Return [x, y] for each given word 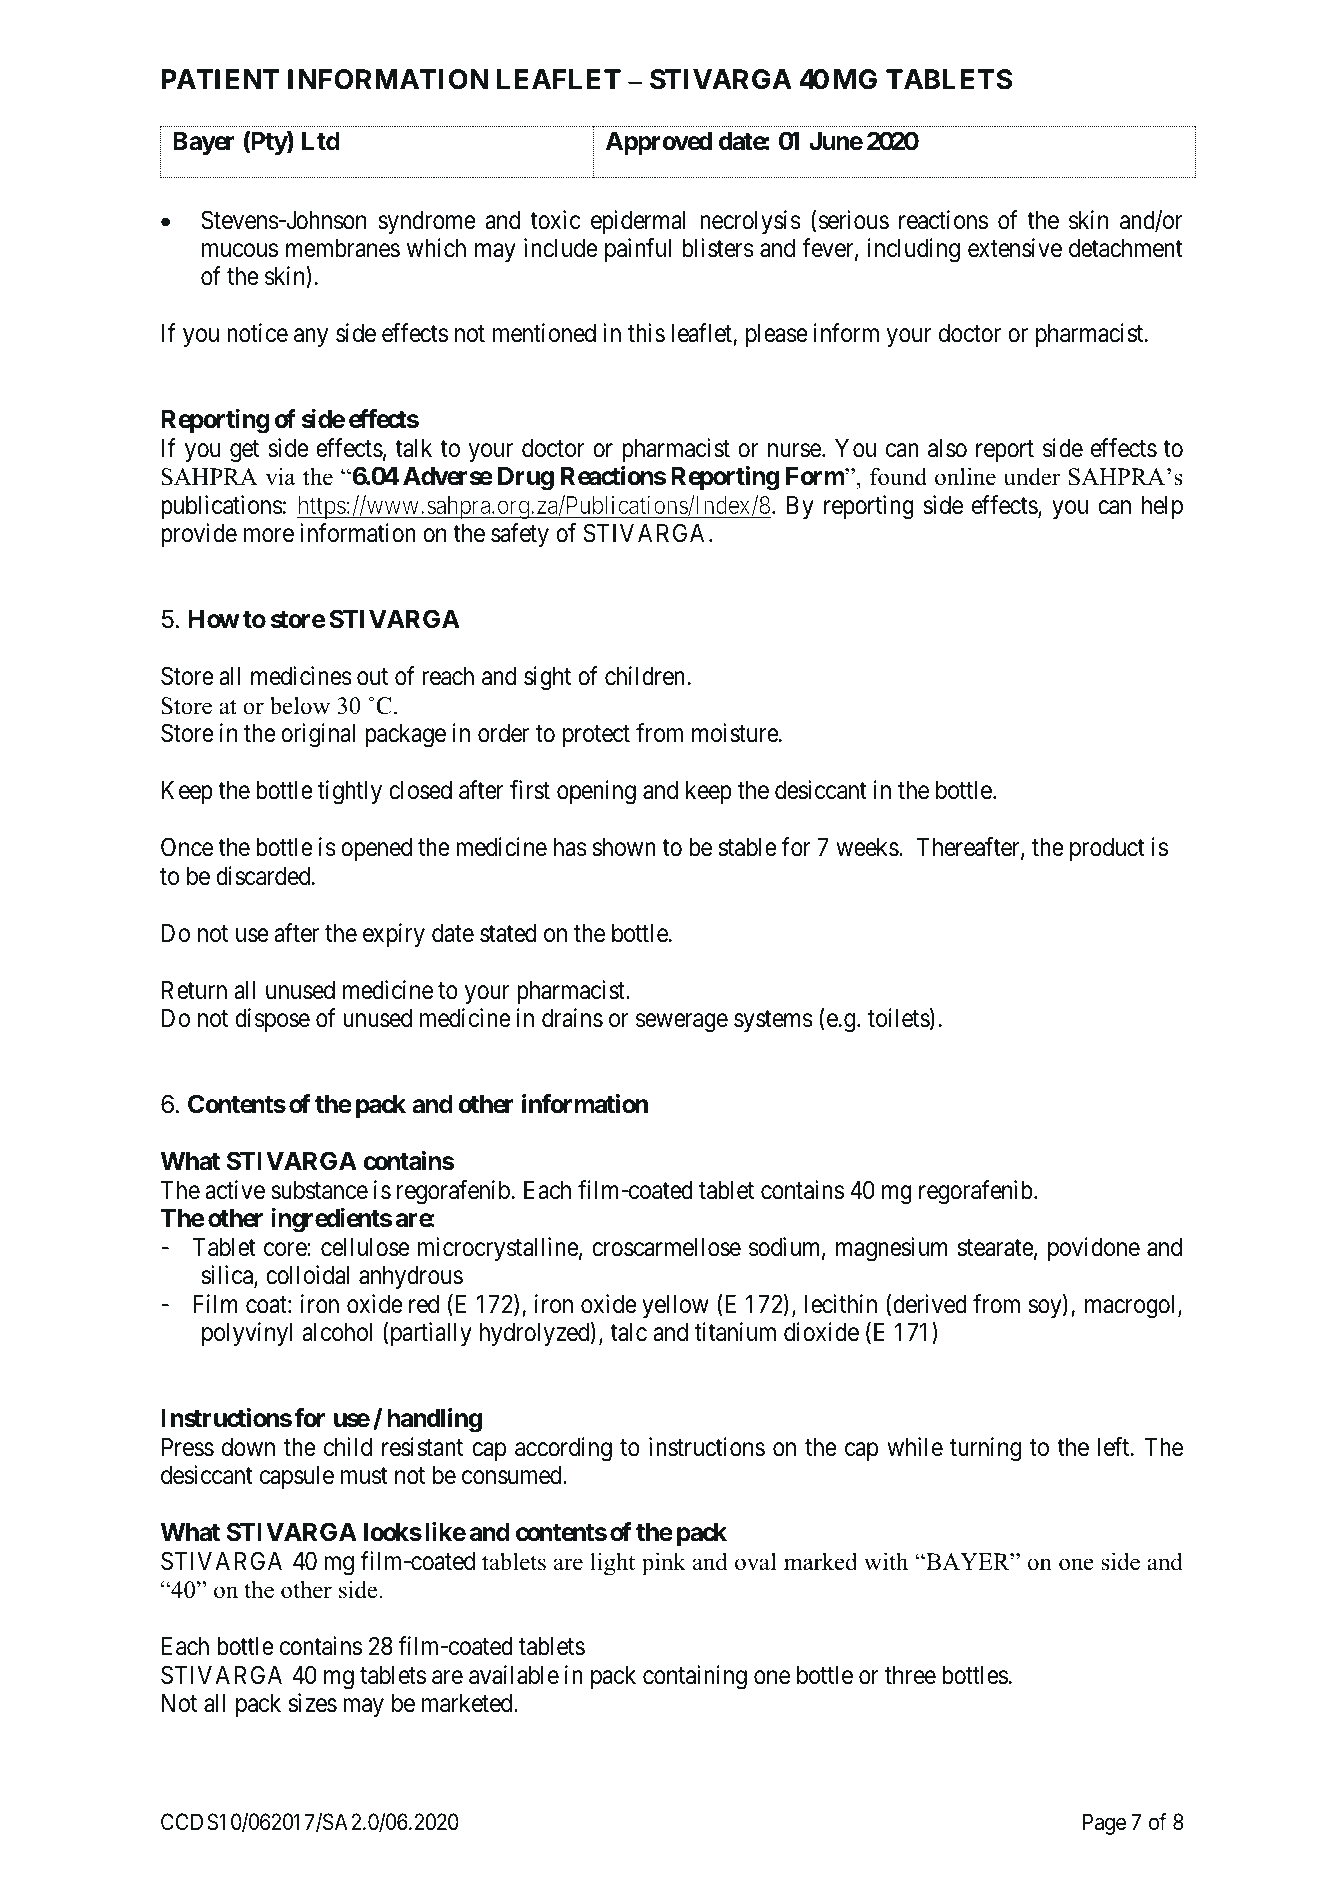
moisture [736, 733]
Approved [659, 143]
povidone [1094, 1249]
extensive [1015, 248]
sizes [313, 1703]
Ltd [321, 141]
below [300, 706]
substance [319, 1190]
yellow [675, 1306]
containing [695, 1677]
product [1107, 849]
